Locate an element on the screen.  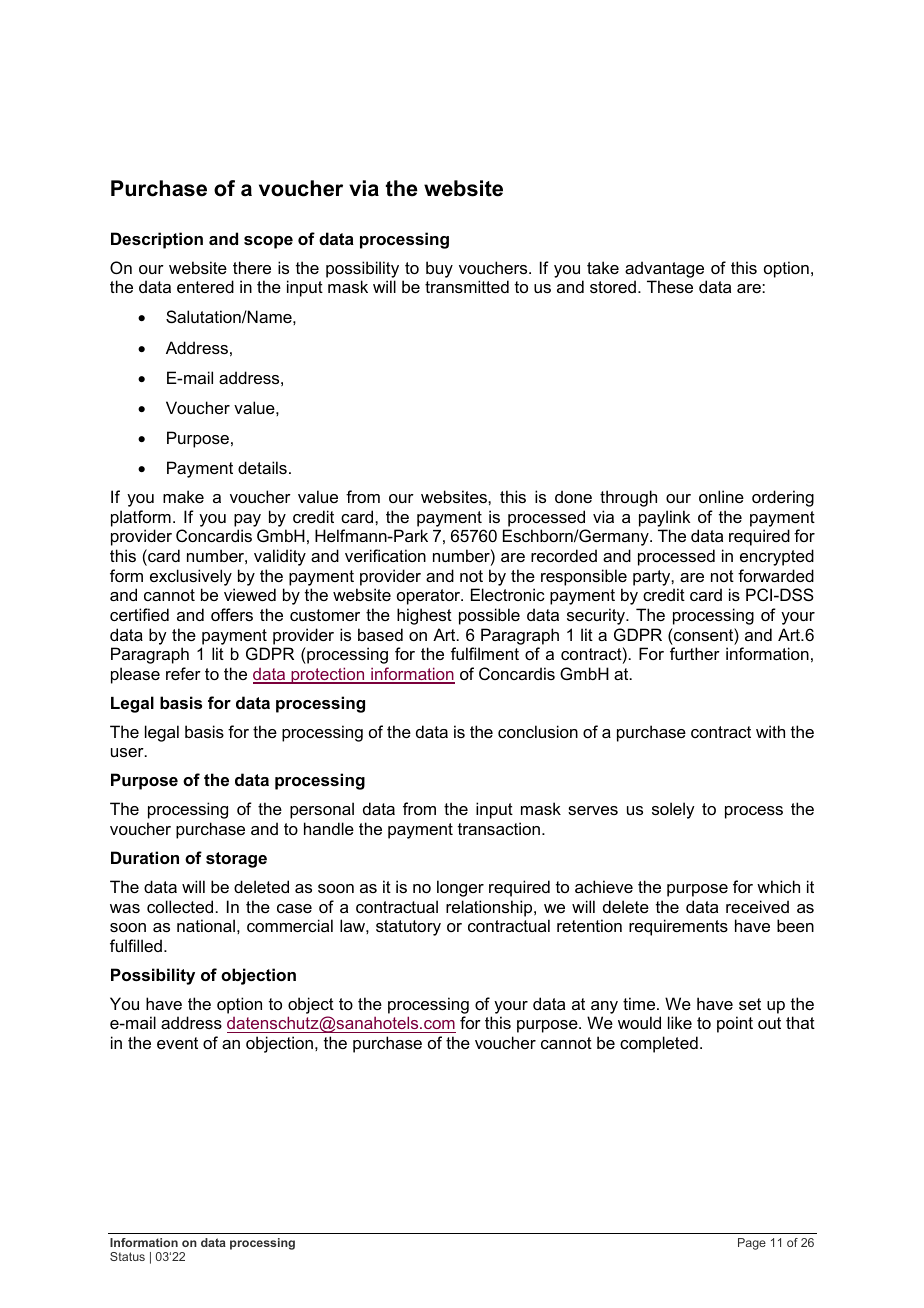
These is located at coordinates (670, 286).
